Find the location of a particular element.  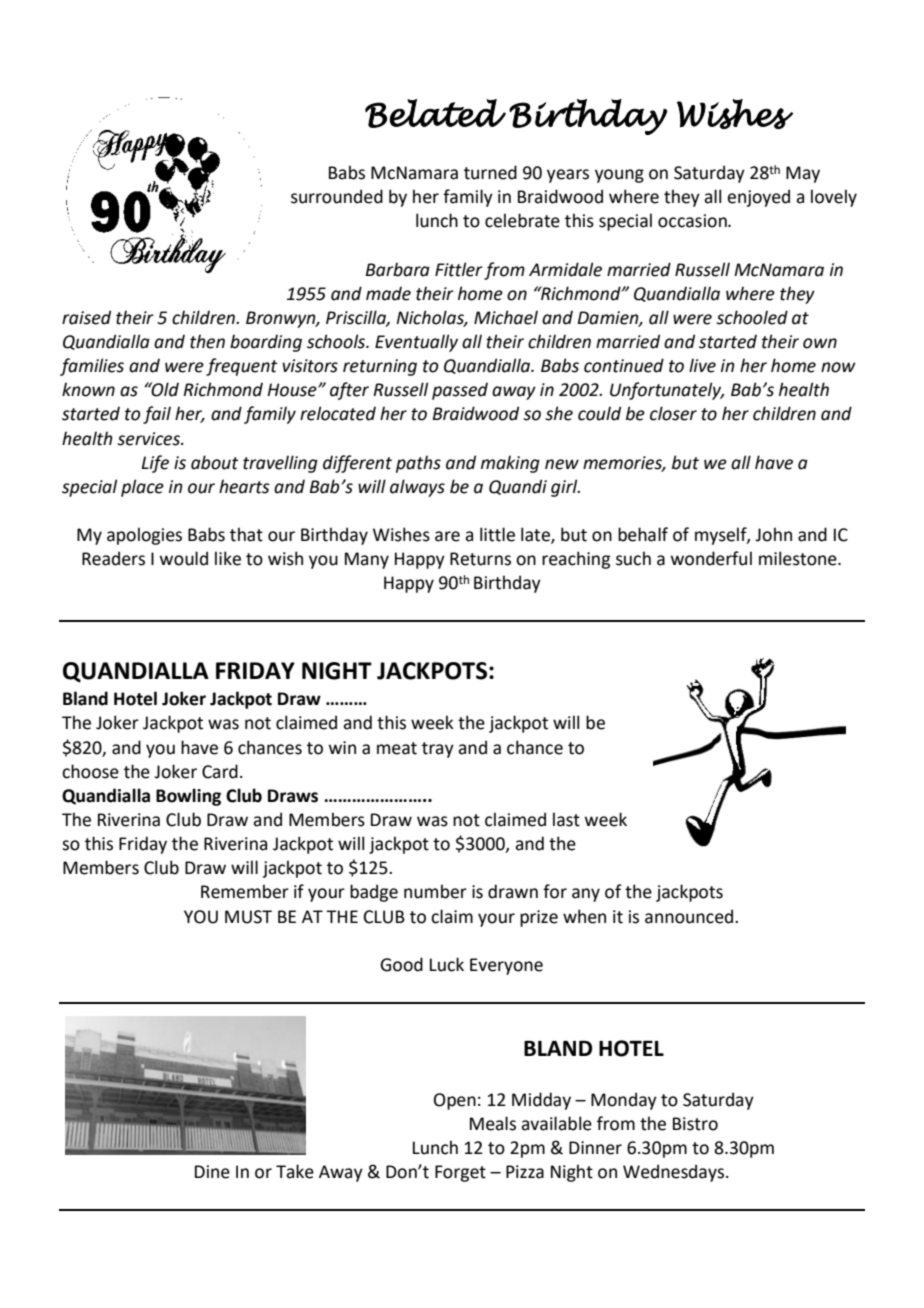

number is located at coordinates (435, 891).
